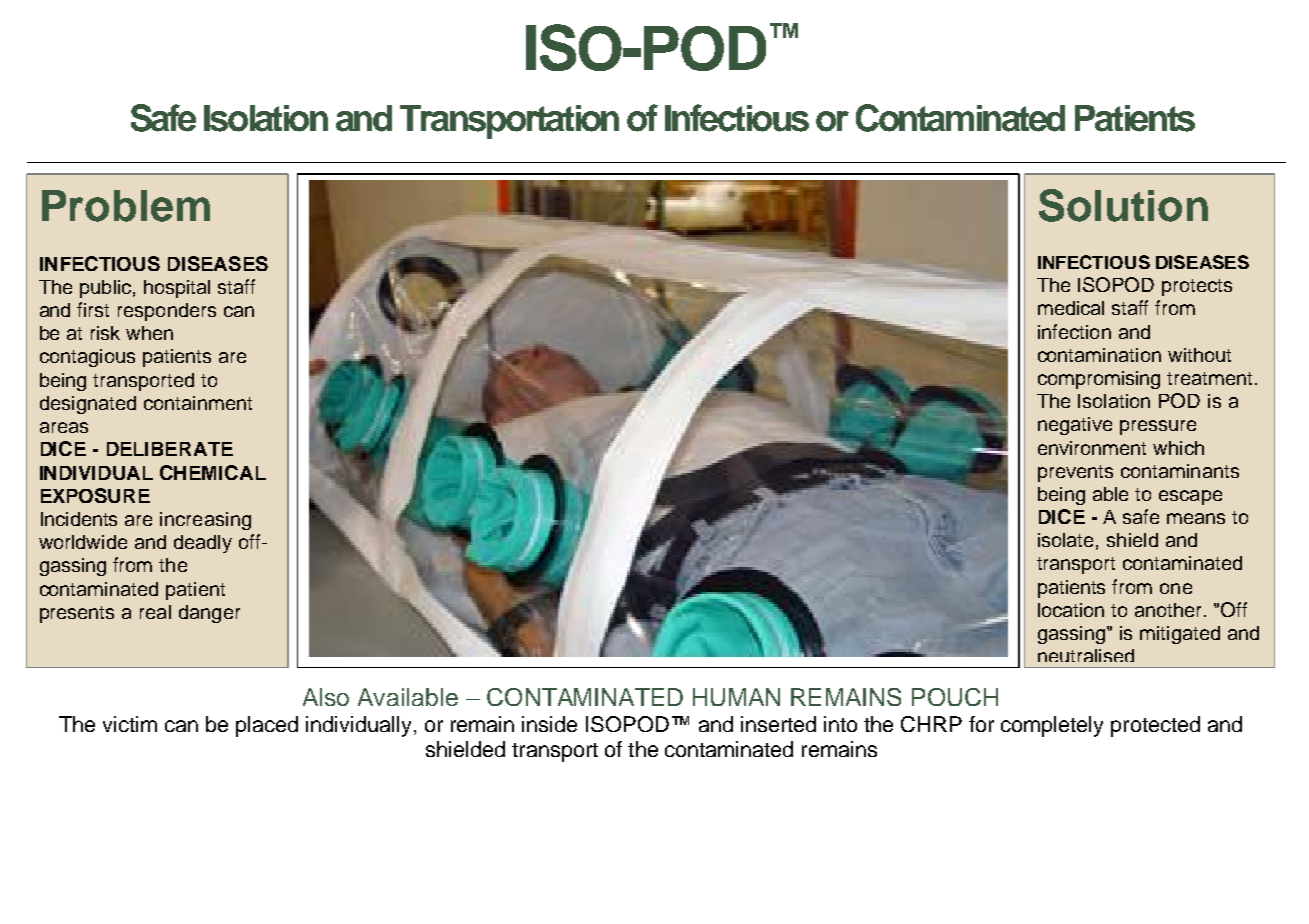 The height and width of the screenshot is (924, 1309). What do you see at coordinates (549, 724) in the screenshot?
I see `inside` at bounding box center [549, 724].
